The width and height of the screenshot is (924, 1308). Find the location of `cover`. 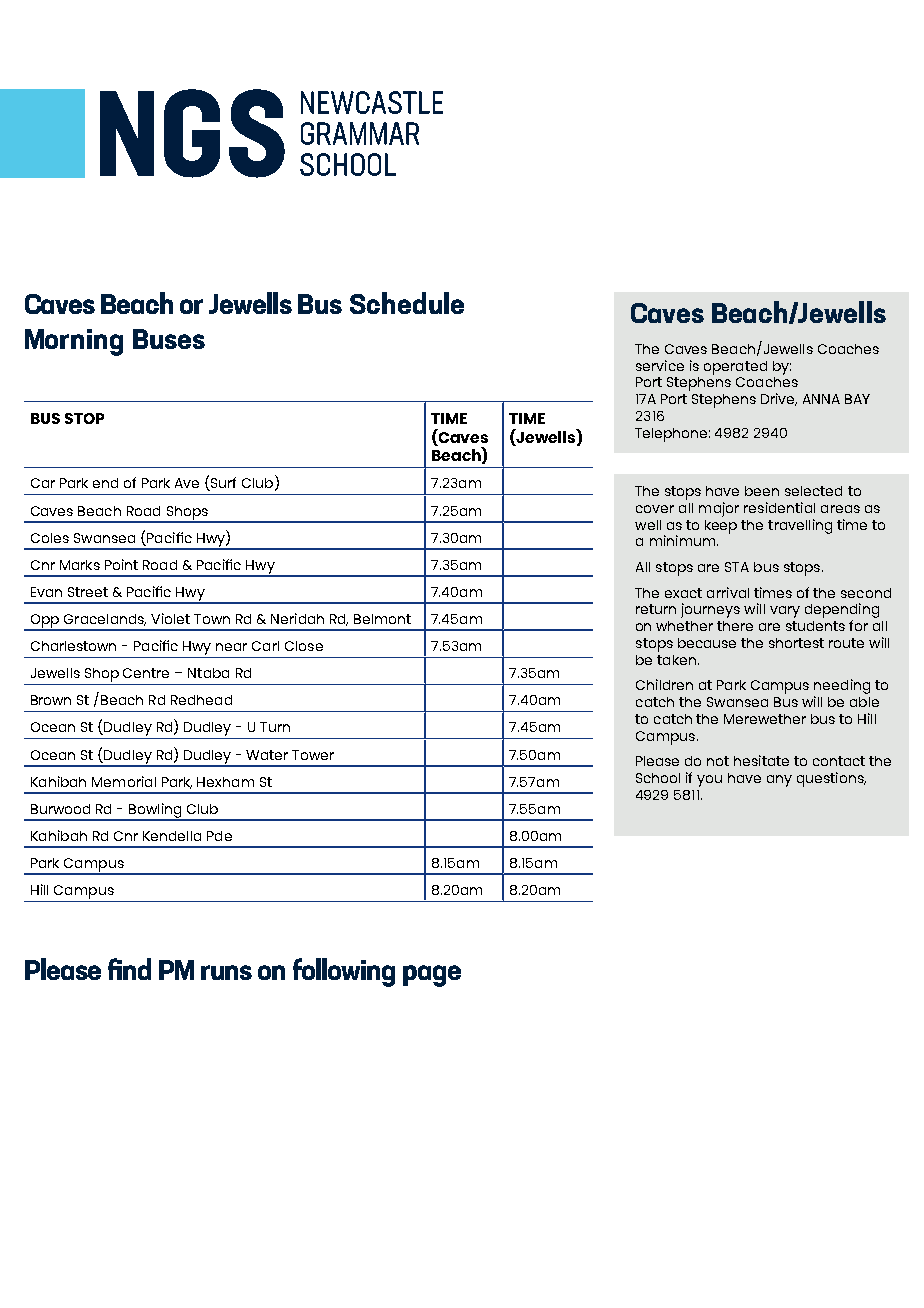

cover is located at coordinates (655, 509).
